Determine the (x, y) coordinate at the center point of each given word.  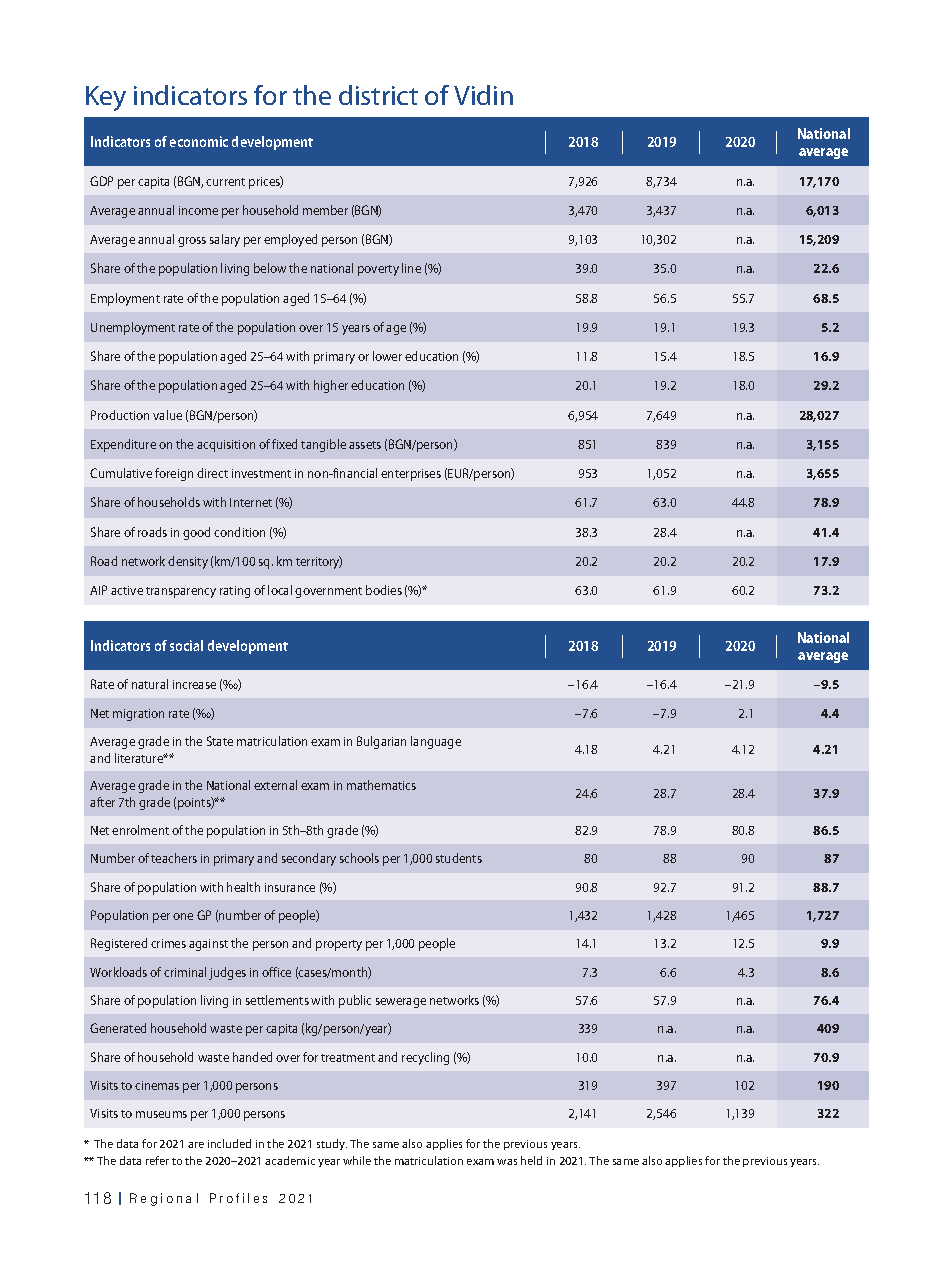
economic (199, 141)
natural (150, 684)
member (325, 210)
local (280, 590)
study (332, 1144)
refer (157, 1160)
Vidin (483, 95)
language (436, 742)
